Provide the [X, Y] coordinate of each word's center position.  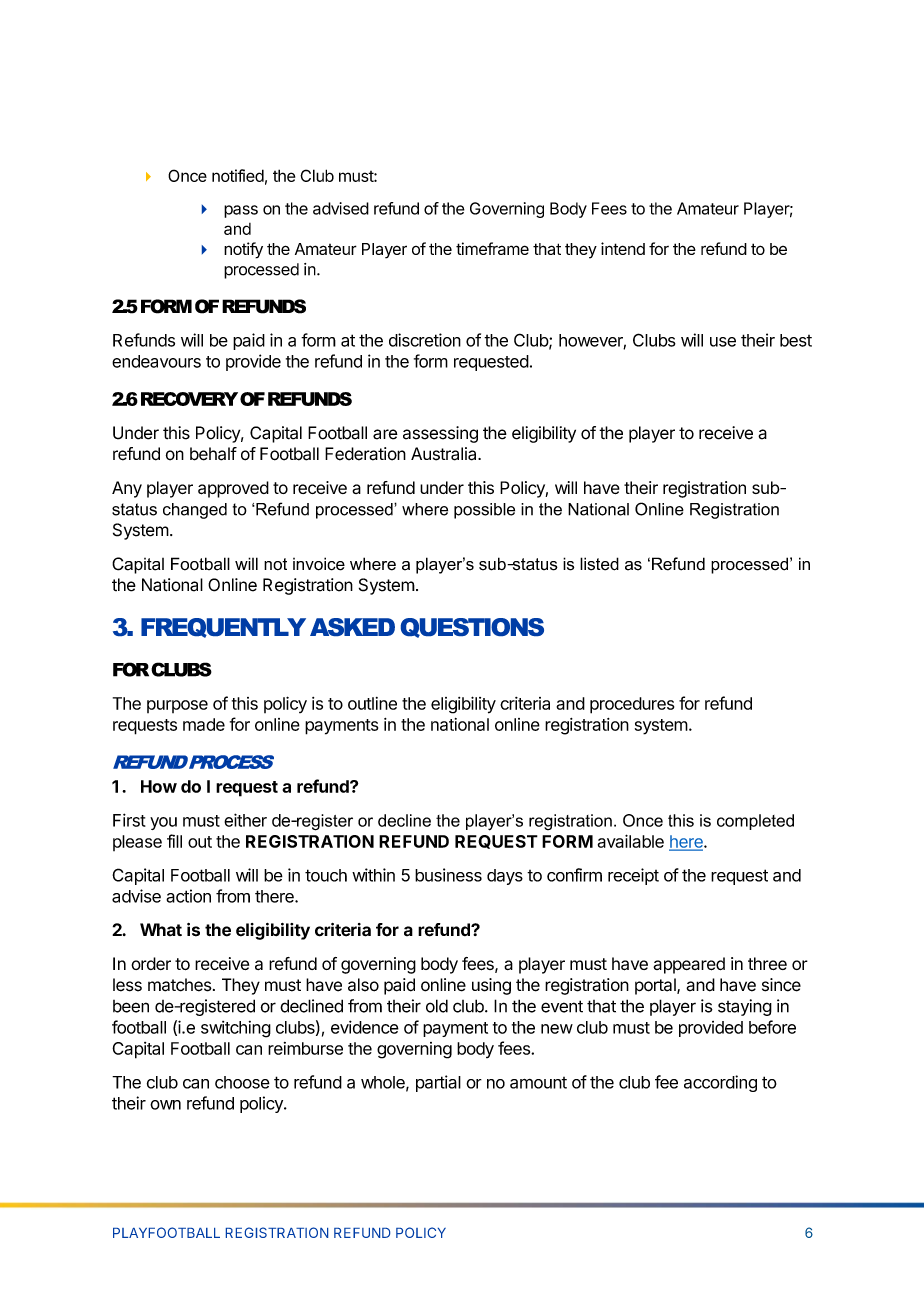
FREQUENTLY [223, 628]
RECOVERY [189, 399]
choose [242, 1082]
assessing [440, 434]
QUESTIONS [472, 628]
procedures [632, 705]
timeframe [492, 248]
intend [623, 248]
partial [438, 1083]
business [448, 875]
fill [174, 841]
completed [755, 822]
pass [241, 211]
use [723, 342]
